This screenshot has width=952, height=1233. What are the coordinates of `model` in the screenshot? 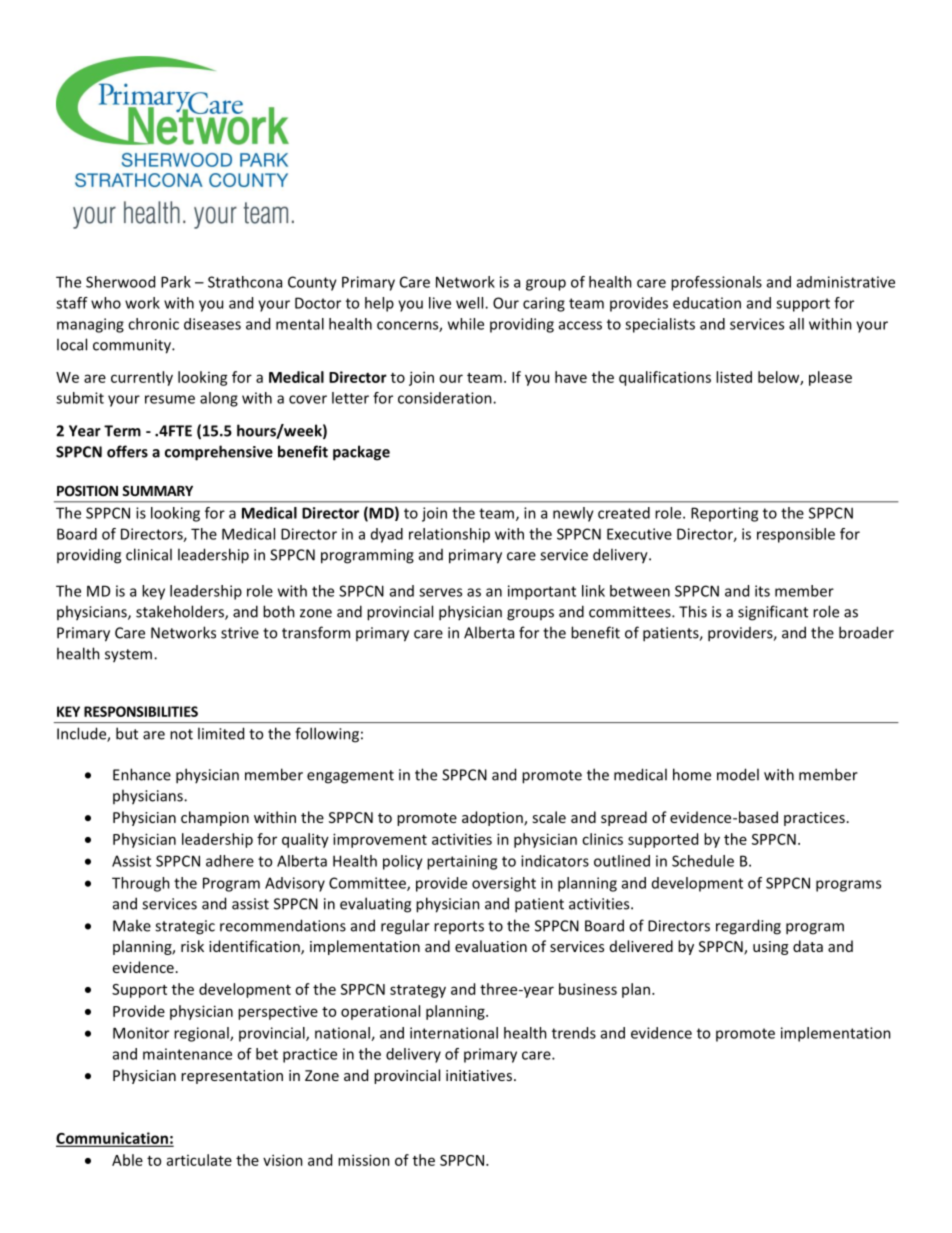 It's located at (738, 774).
